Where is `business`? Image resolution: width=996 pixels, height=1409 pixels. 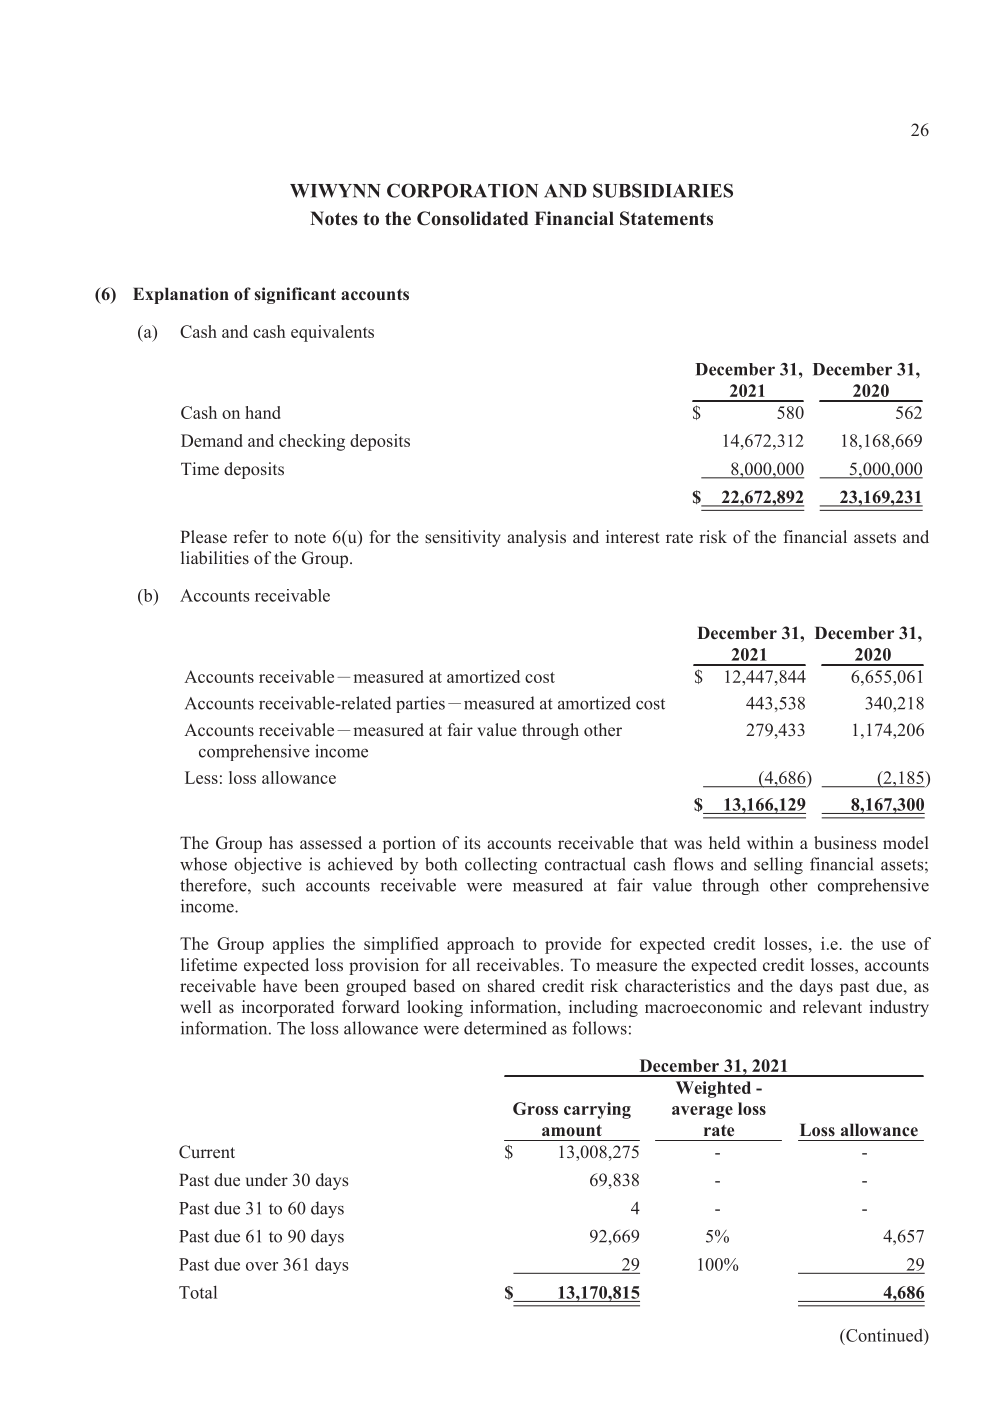 business is located at coordinates (845, 843).
